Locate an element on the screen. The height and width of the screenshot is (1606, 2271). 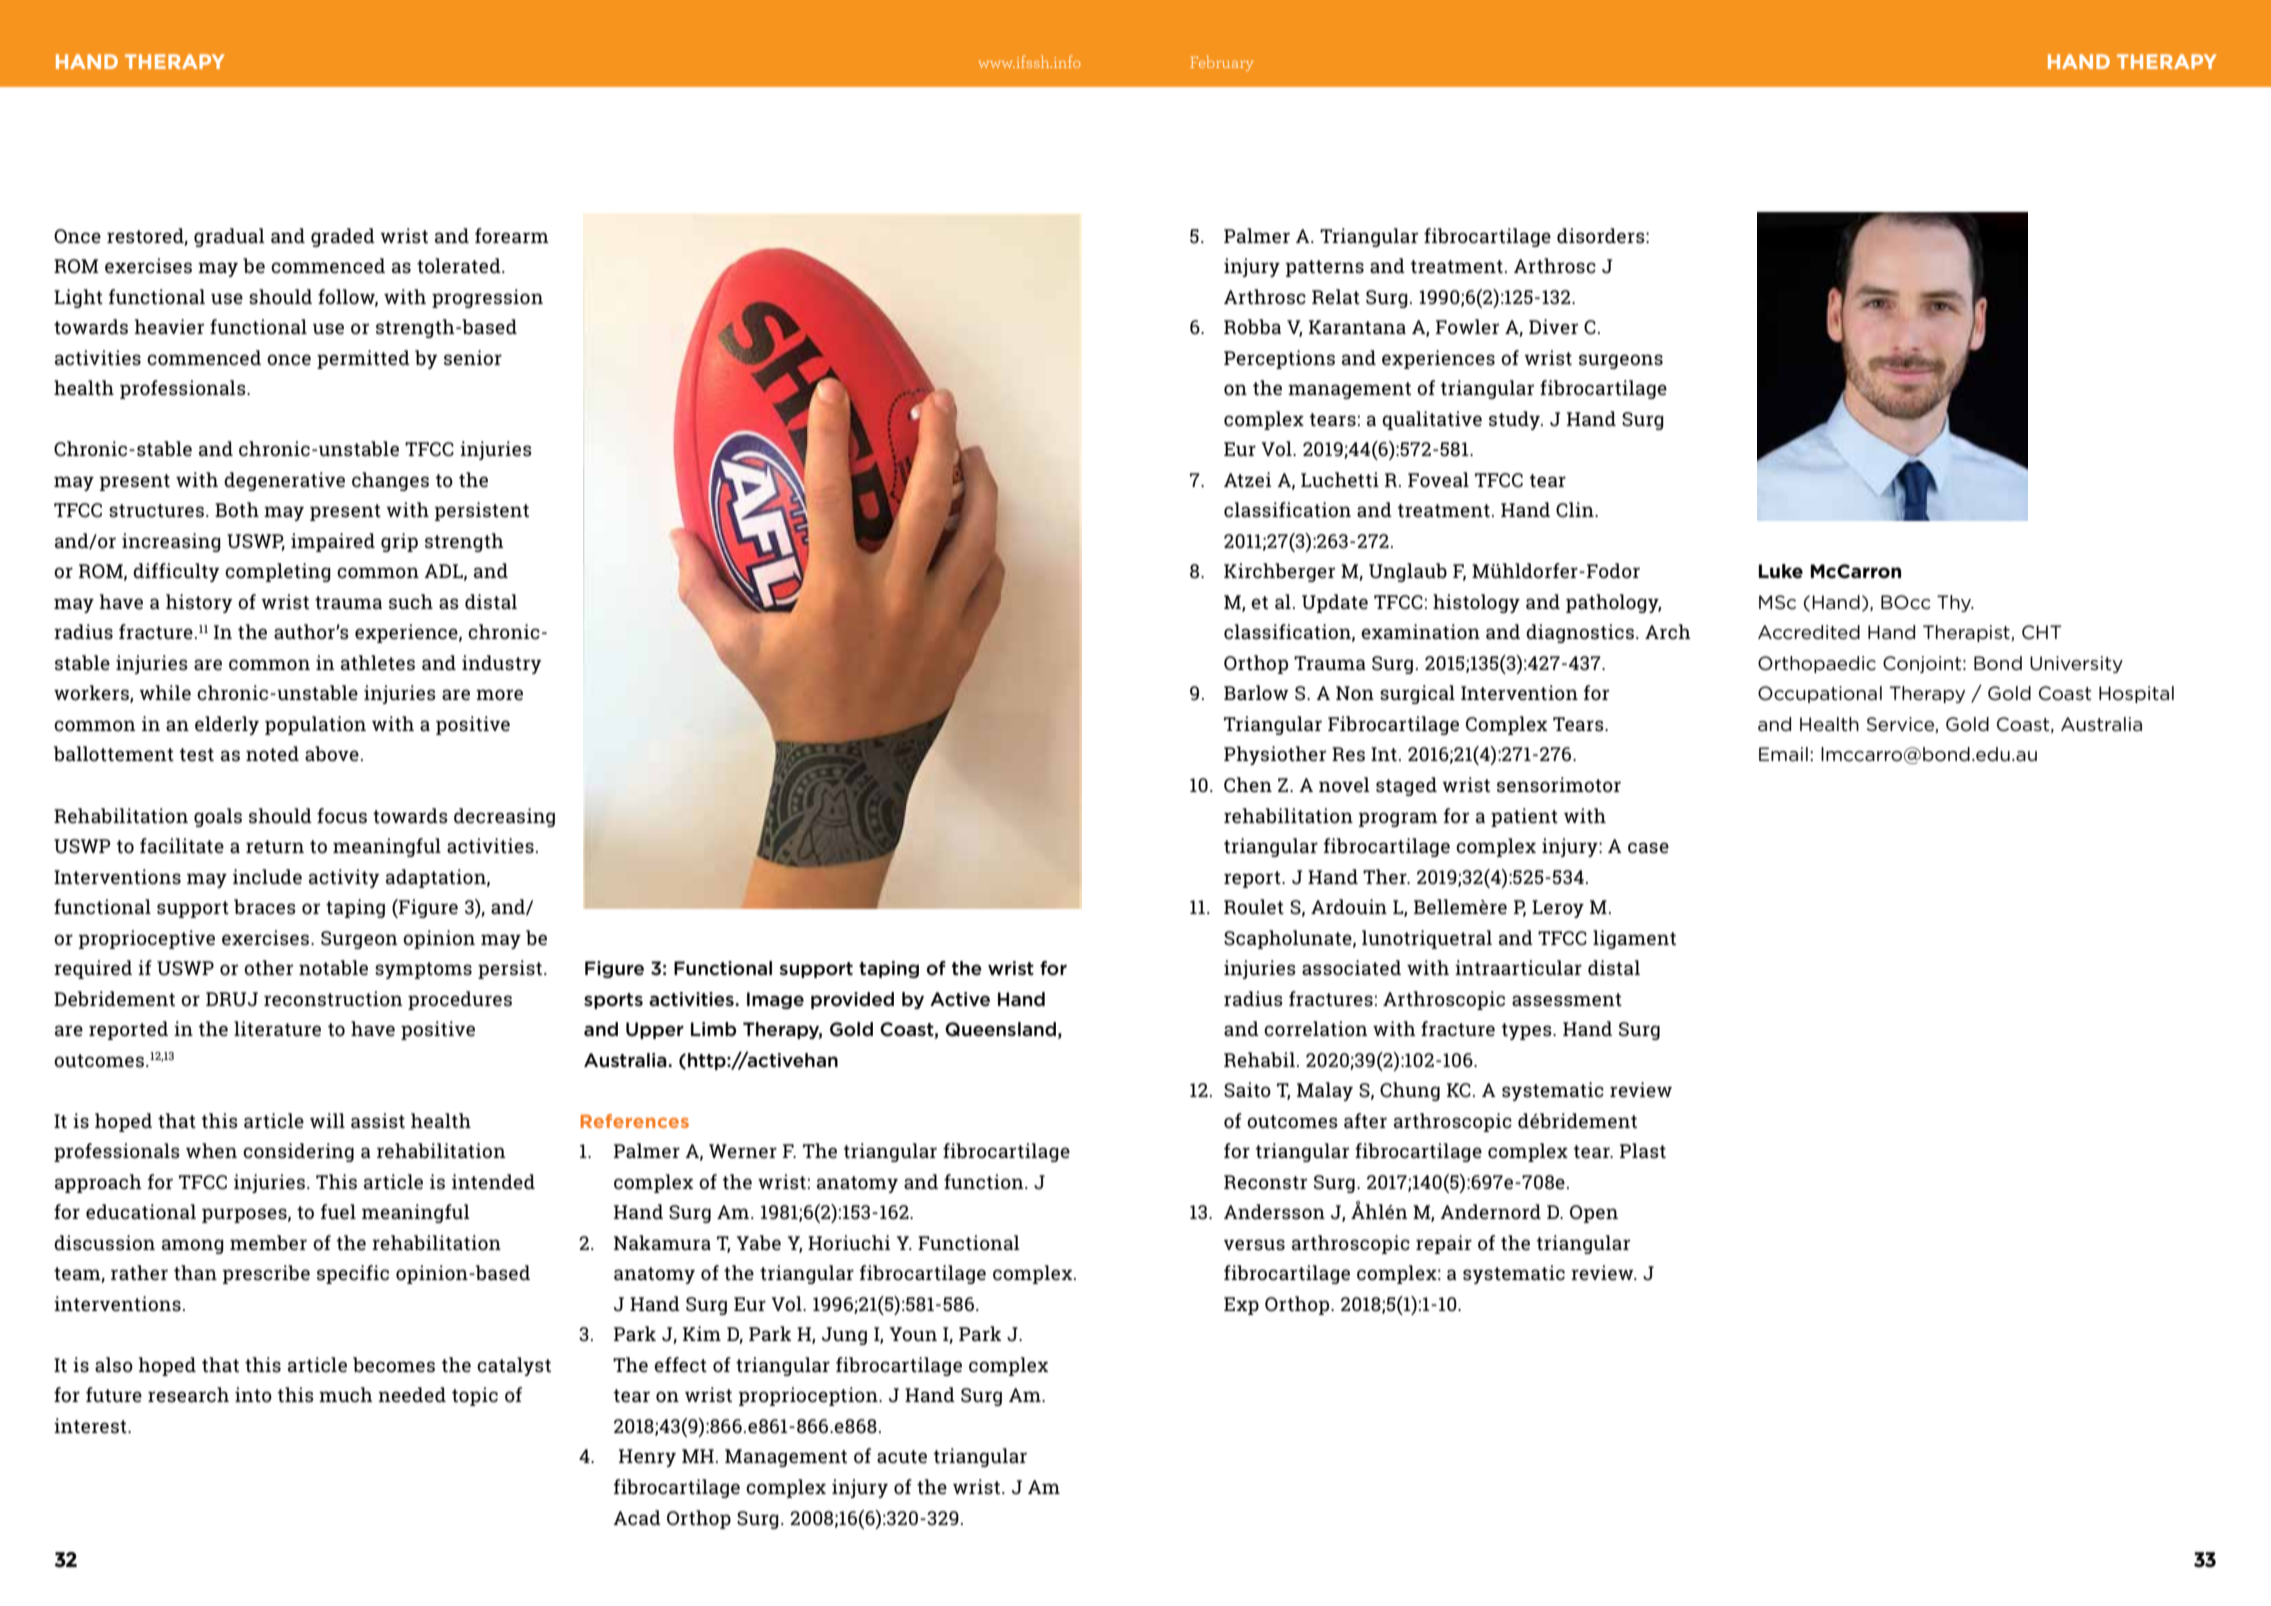
February is located at coordinates (1222, 63).
